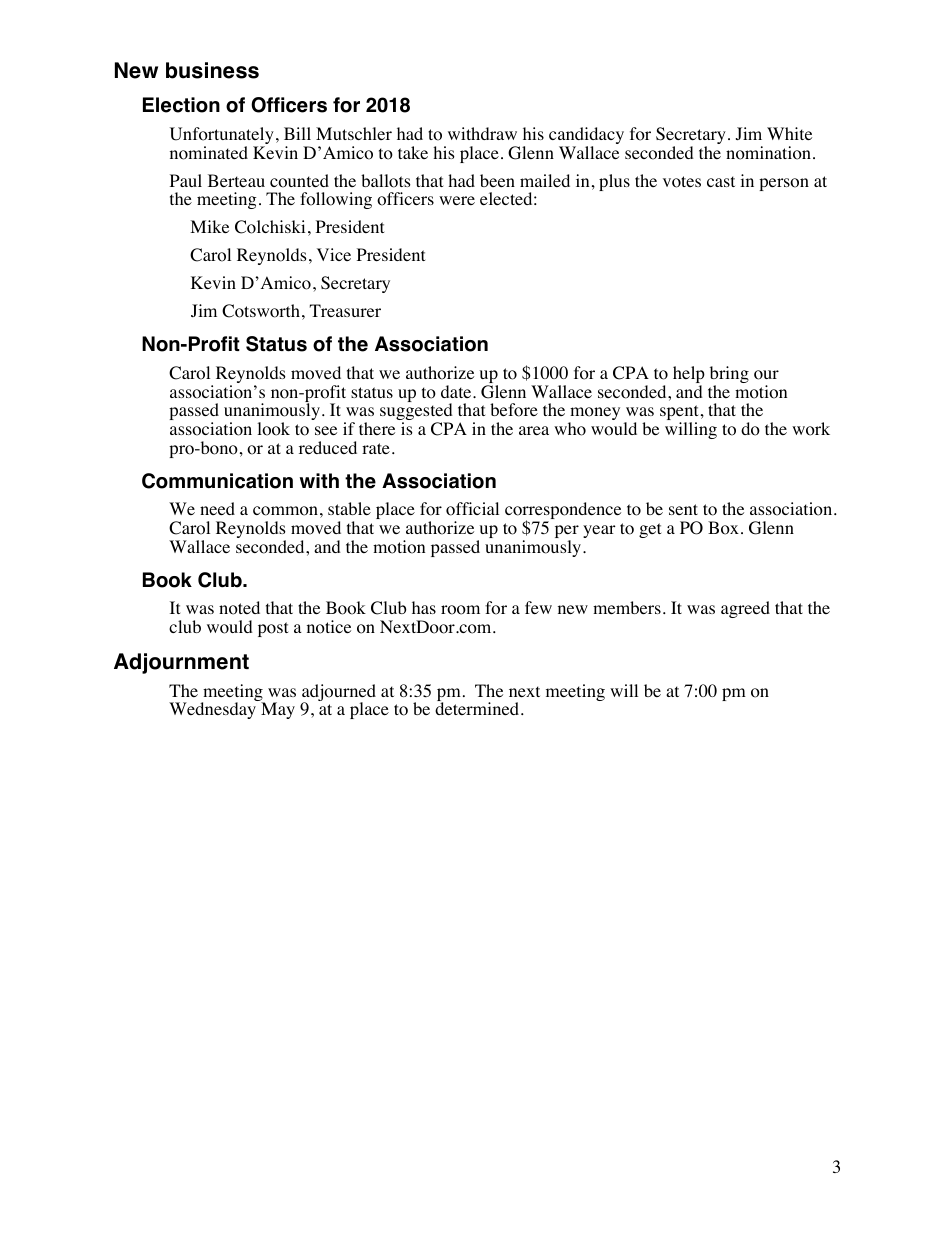 The width and height of the screenshot is (952, 1233). I want to click on official, so click(472, 509).
